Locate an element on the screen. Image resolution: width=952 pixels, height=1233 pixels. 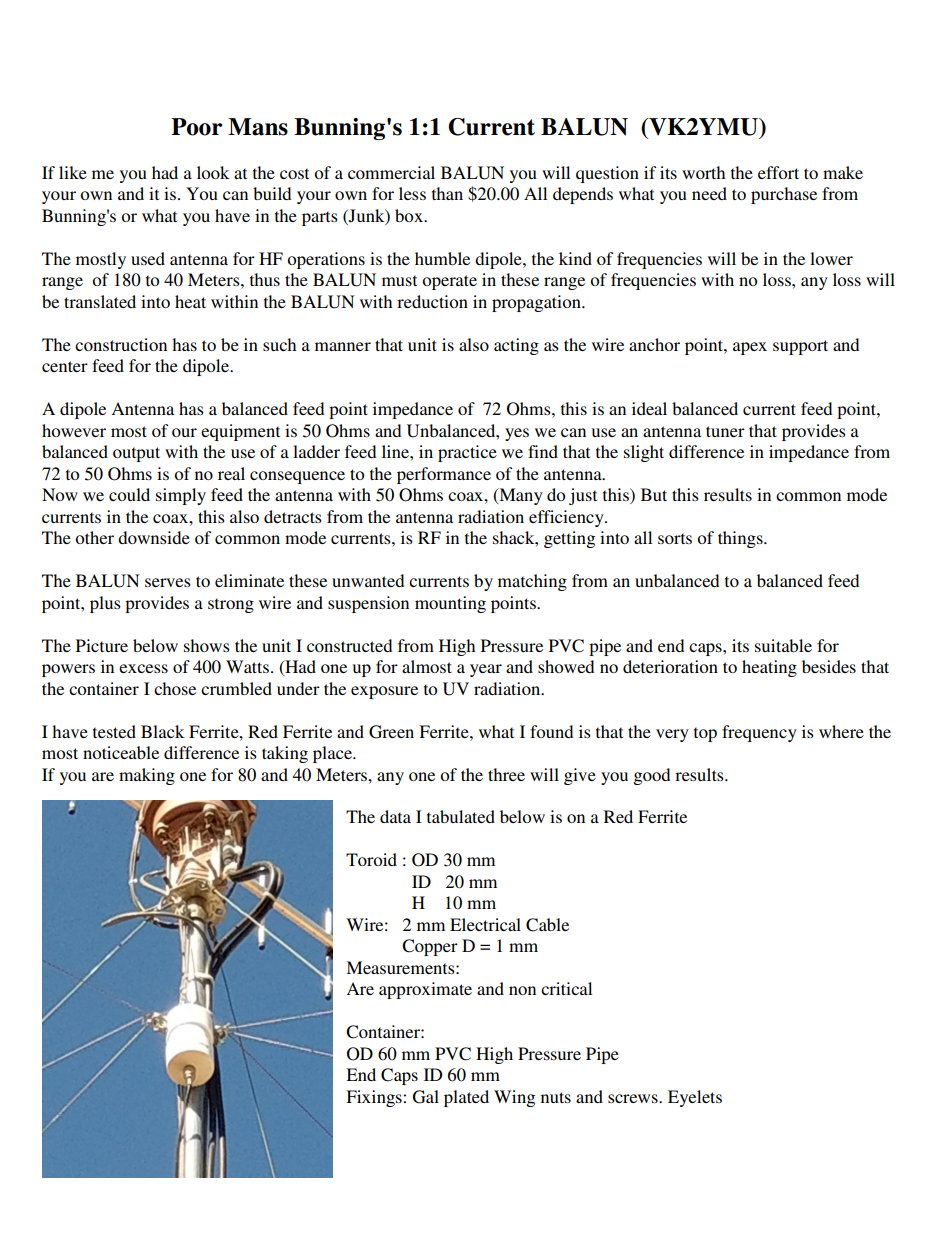
than is located at coordinates (447, 193).
